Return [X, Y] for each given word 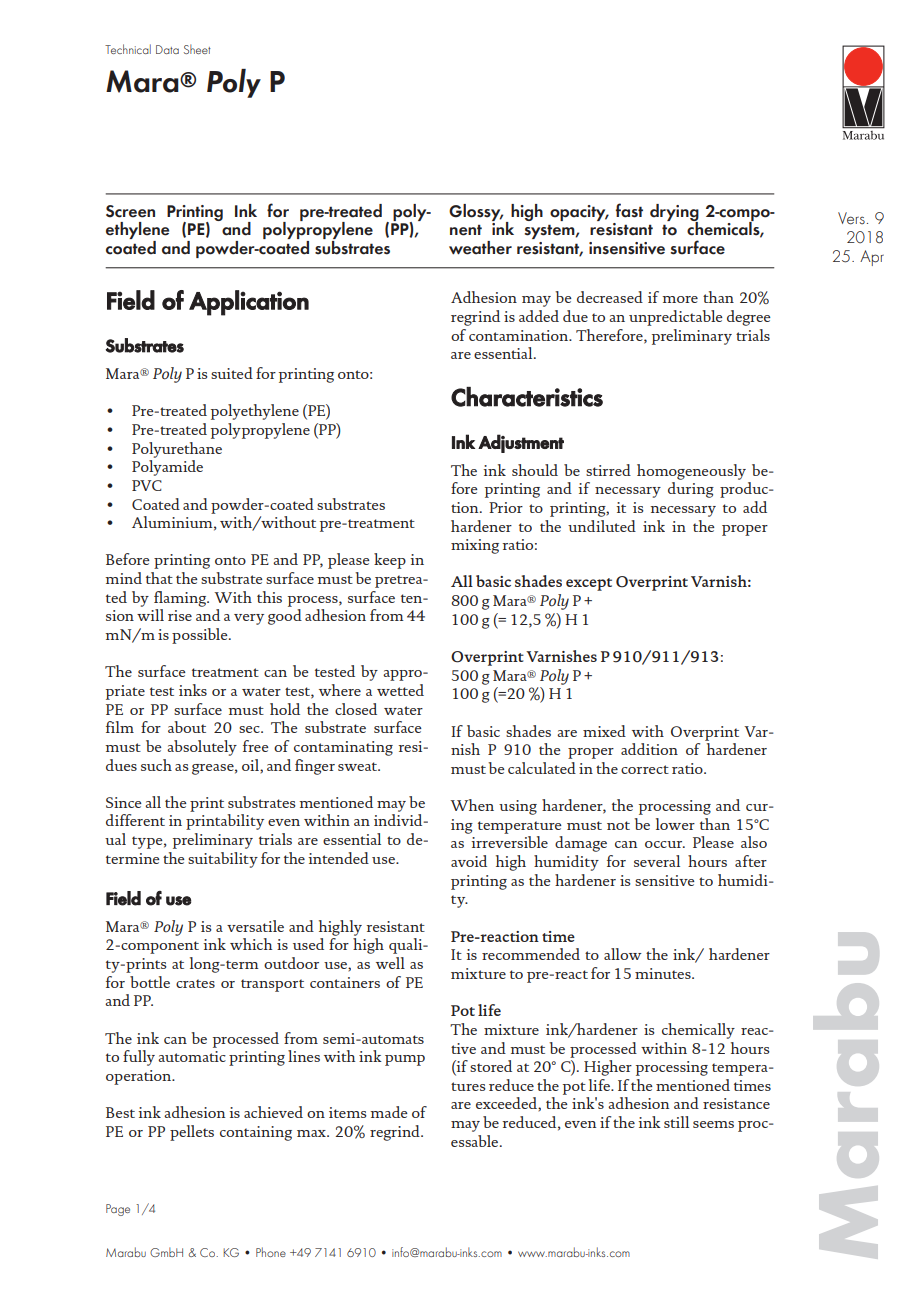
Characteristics [527, 397]
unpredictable [676, 318]
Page [118, 1210]
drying [674, 213]
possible [201, 636]
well [390, 963]
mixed [604, 731]
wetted [400, 690]
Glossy [476, 212]
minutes [664, 973]
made [389, 1112]
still [676, 1122]
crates [195, 983]
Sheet [197, 49]
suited [232, 373]
